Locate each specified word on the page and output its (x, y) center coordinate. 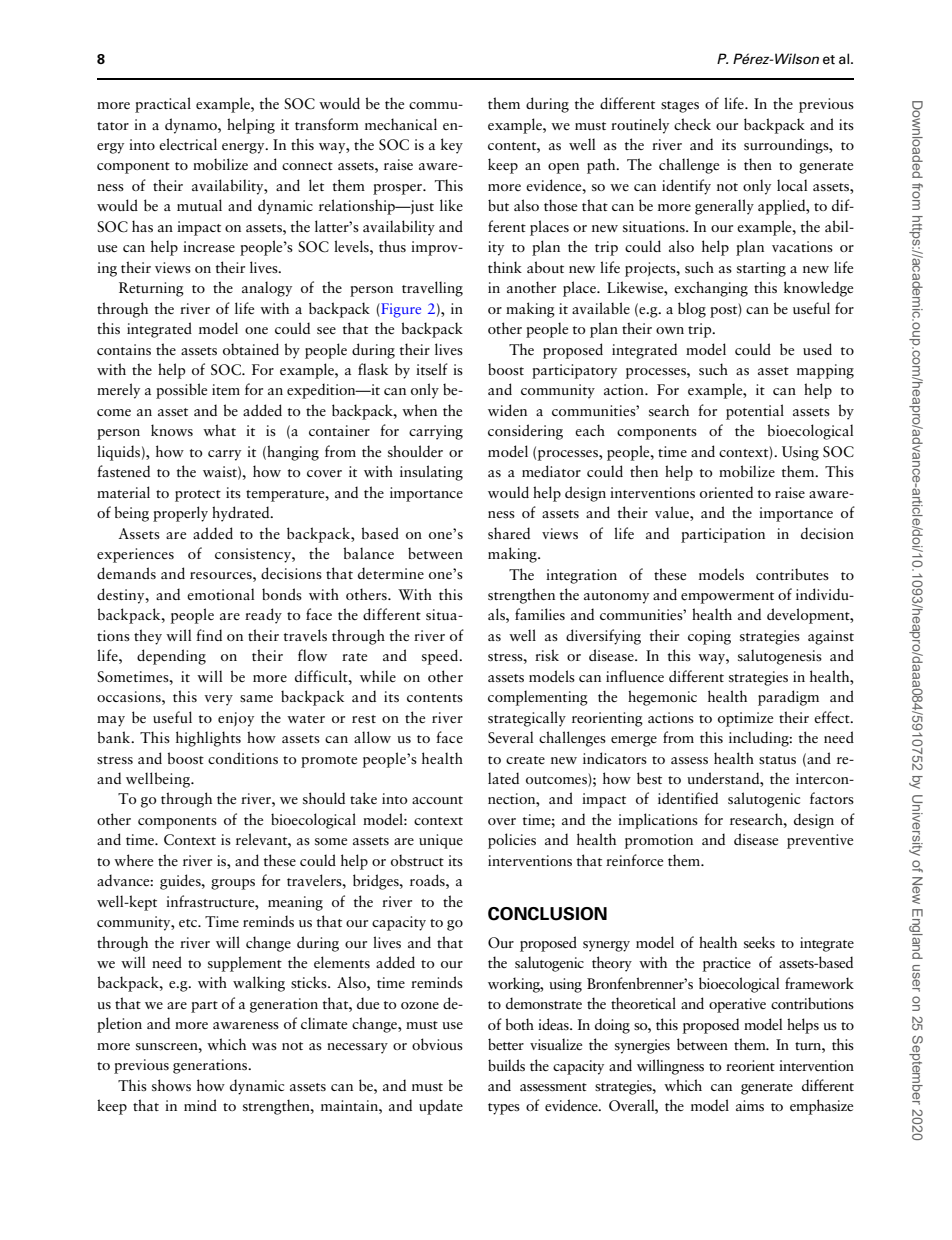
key (452, 146)
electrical (188, 144)
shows (171, 1085)
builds (506, 1065)
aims (750, 1105)
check (692, 124)
